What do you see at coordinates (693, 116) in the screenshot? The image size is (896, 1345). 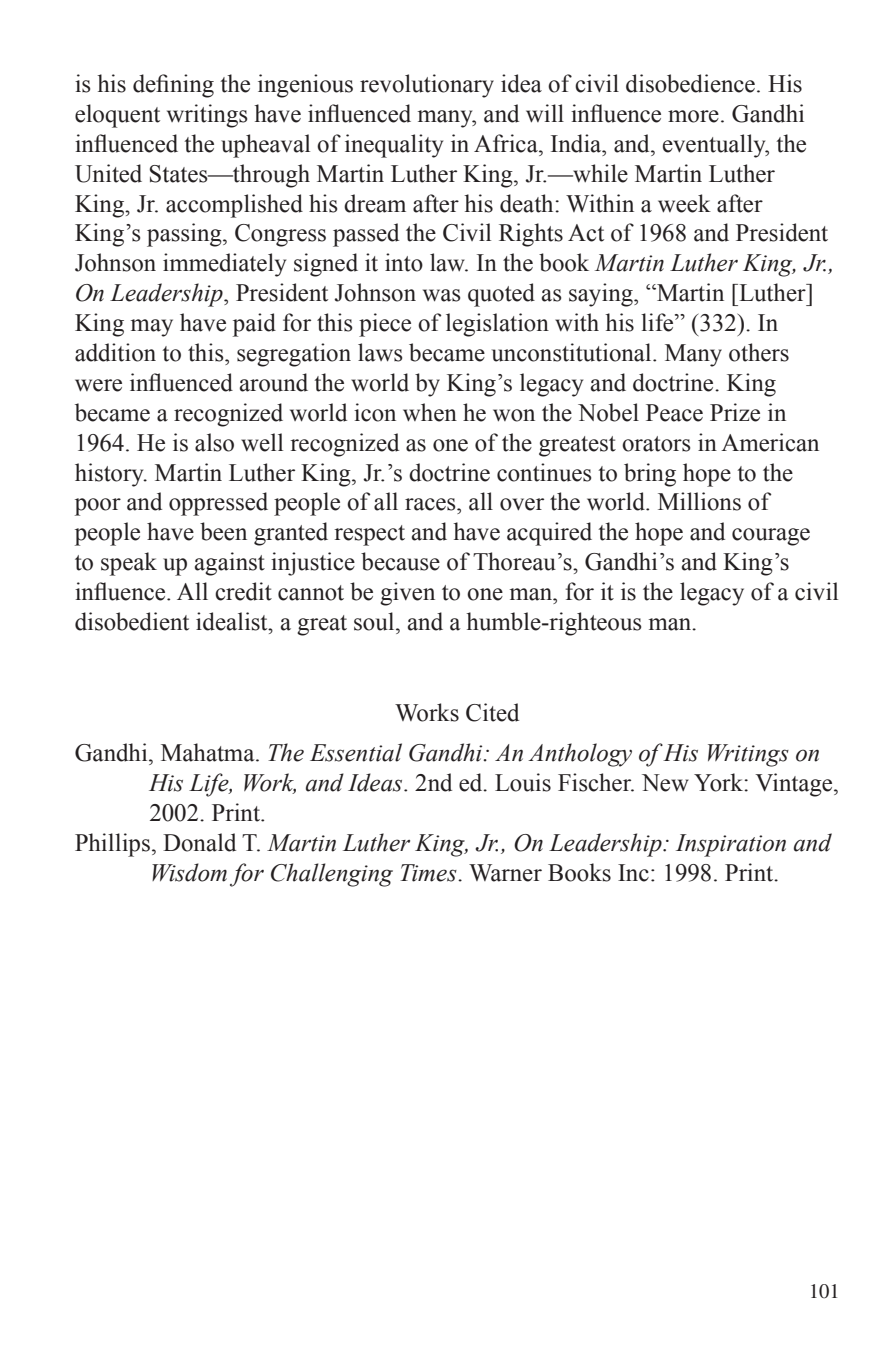 I see `more` at bounding box center [693, 116].
